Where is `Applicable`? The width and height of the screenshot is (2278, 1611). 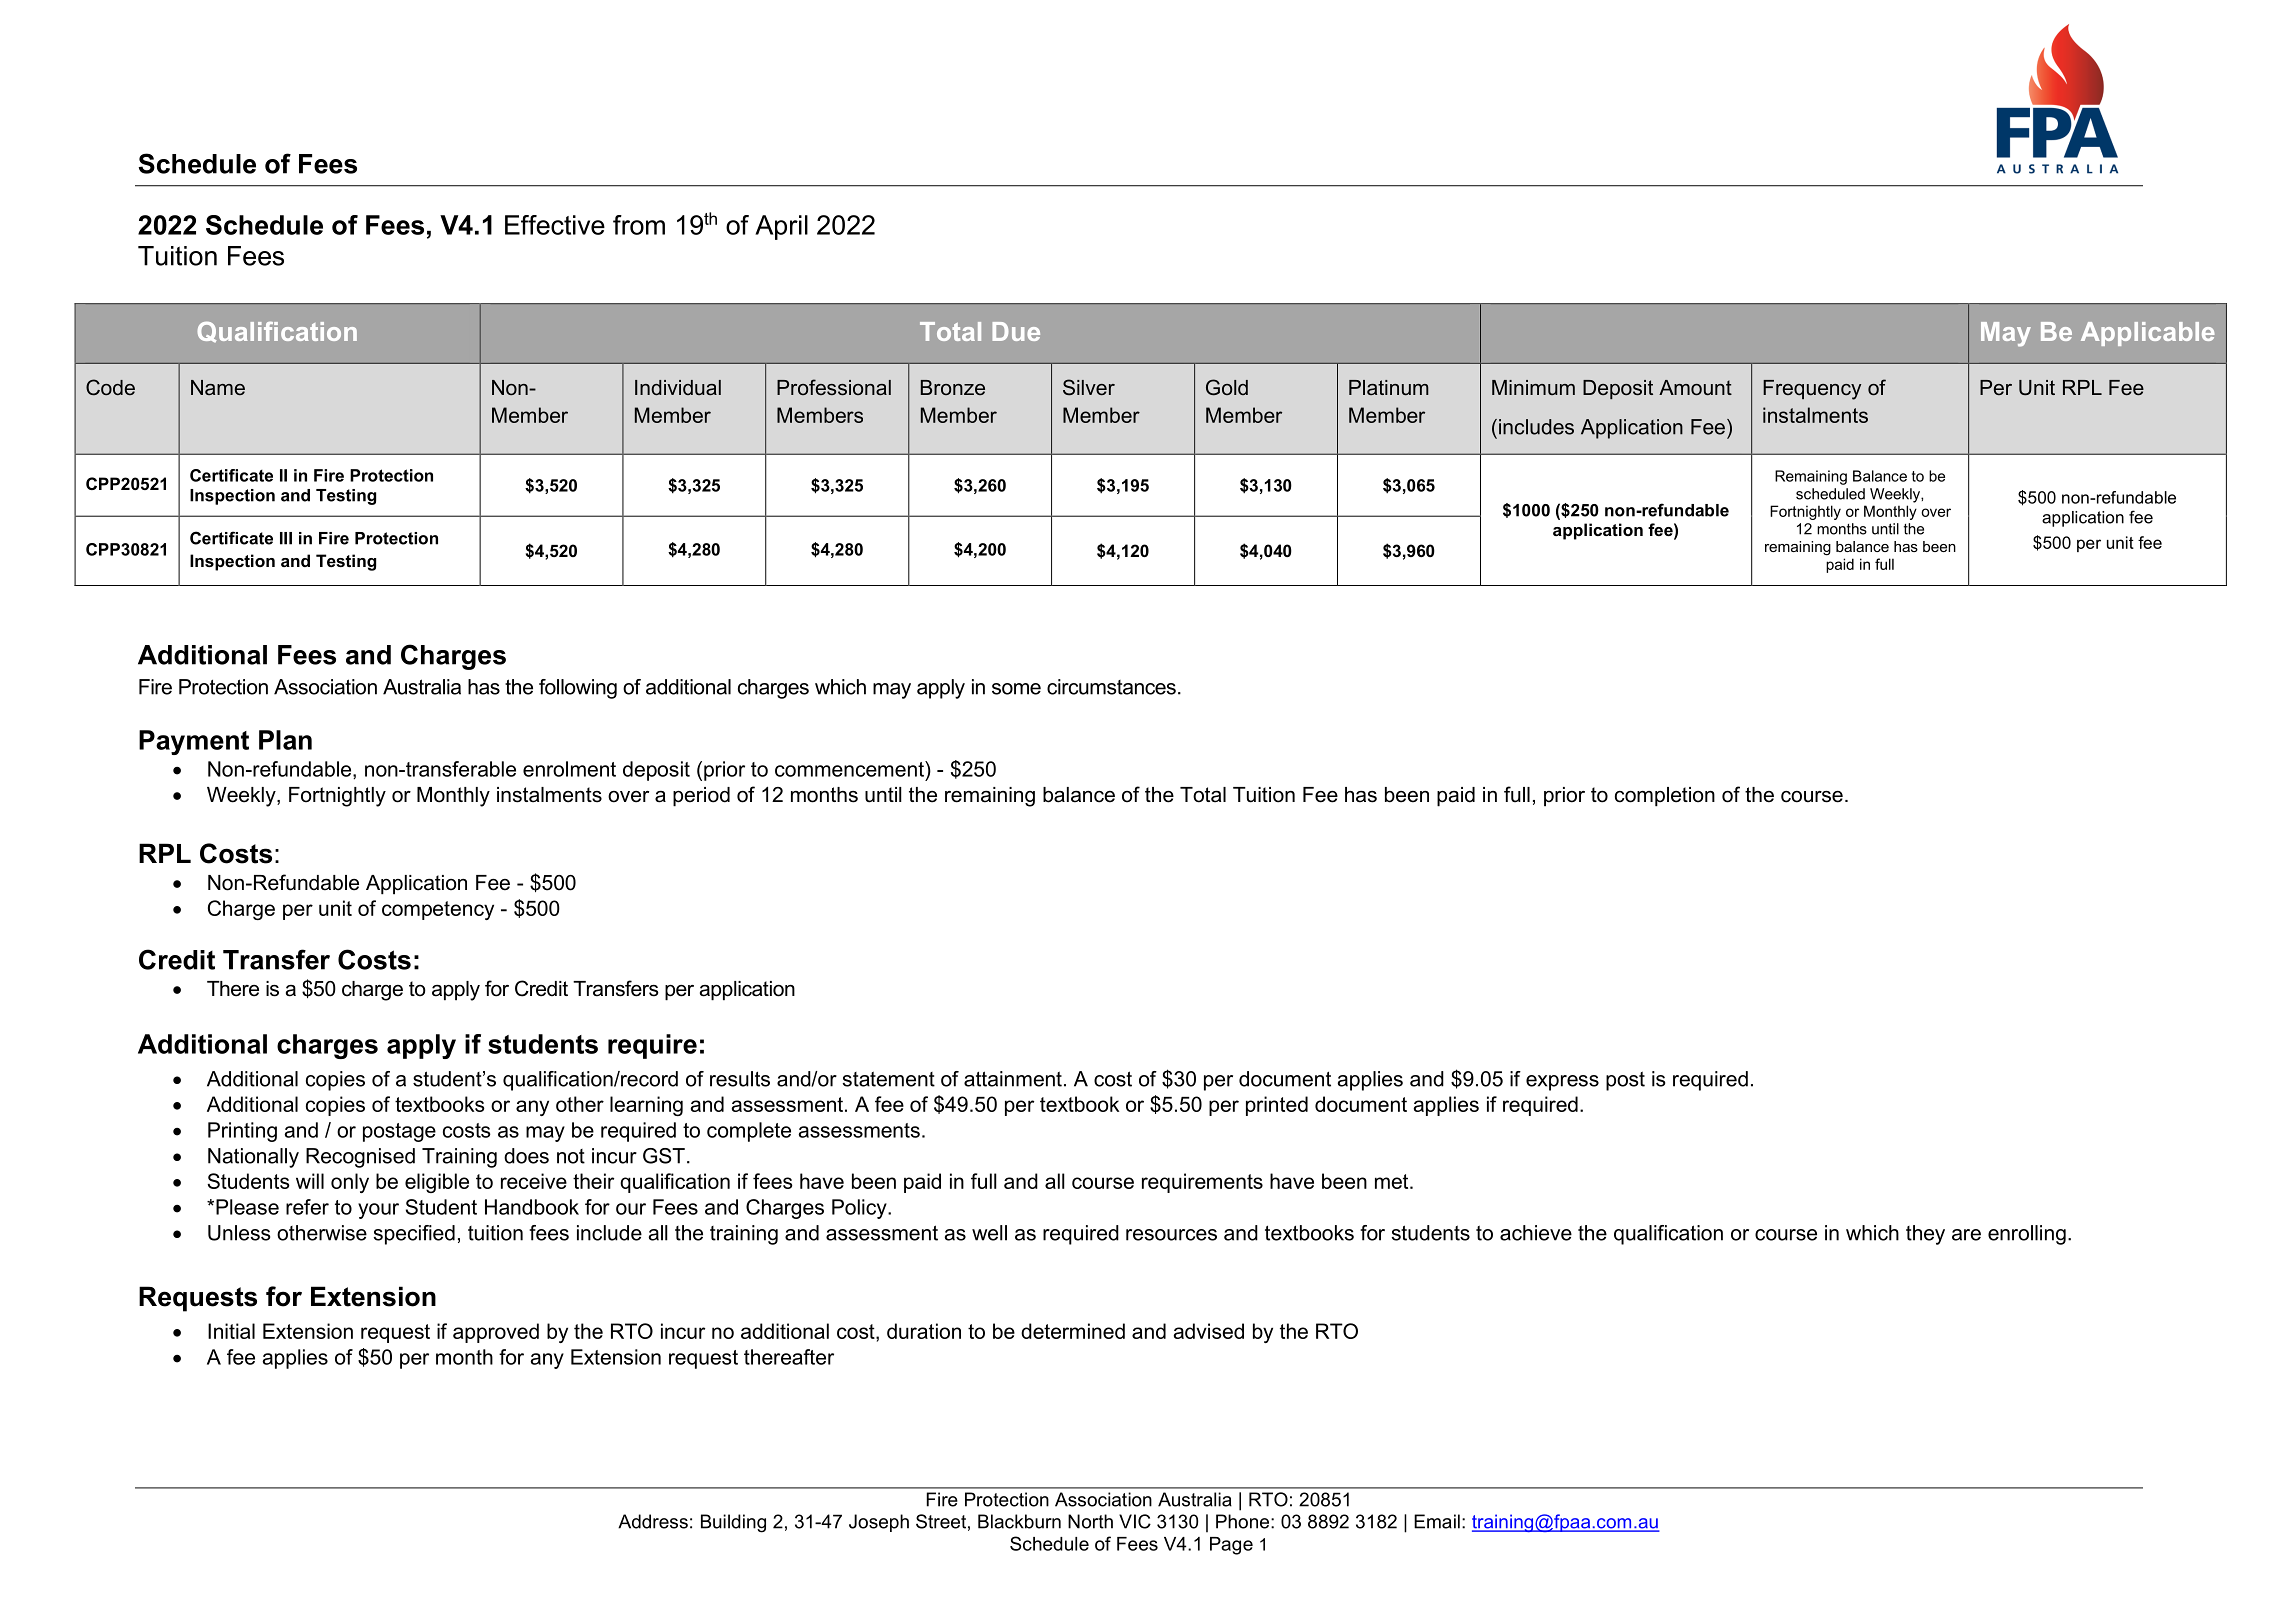
Applicable is located at coordinates (2148, 334).
